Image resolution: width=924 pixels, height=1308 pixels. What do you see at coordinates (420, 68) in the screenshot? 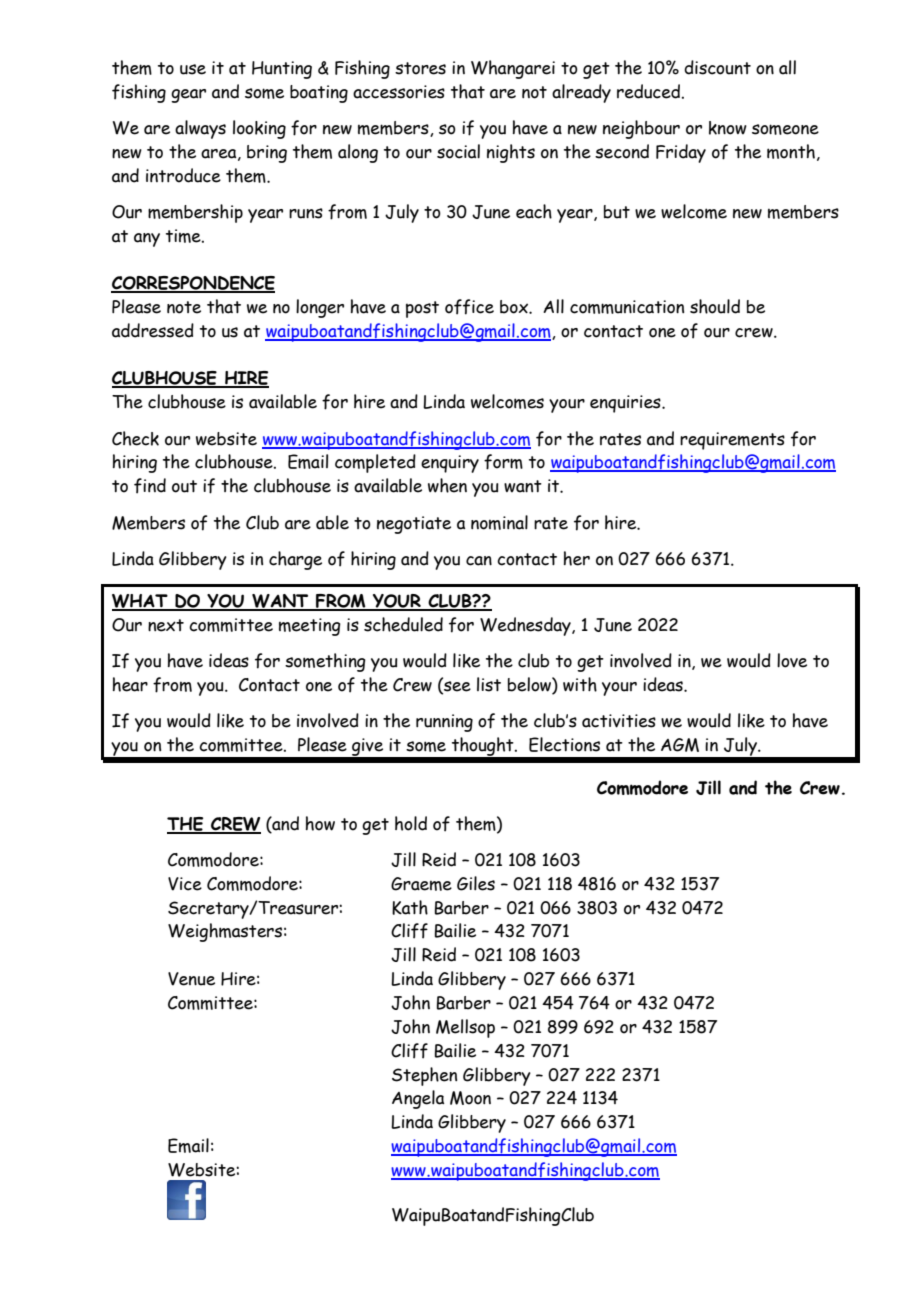
I see `stores` at bounding box center [420, 68].
